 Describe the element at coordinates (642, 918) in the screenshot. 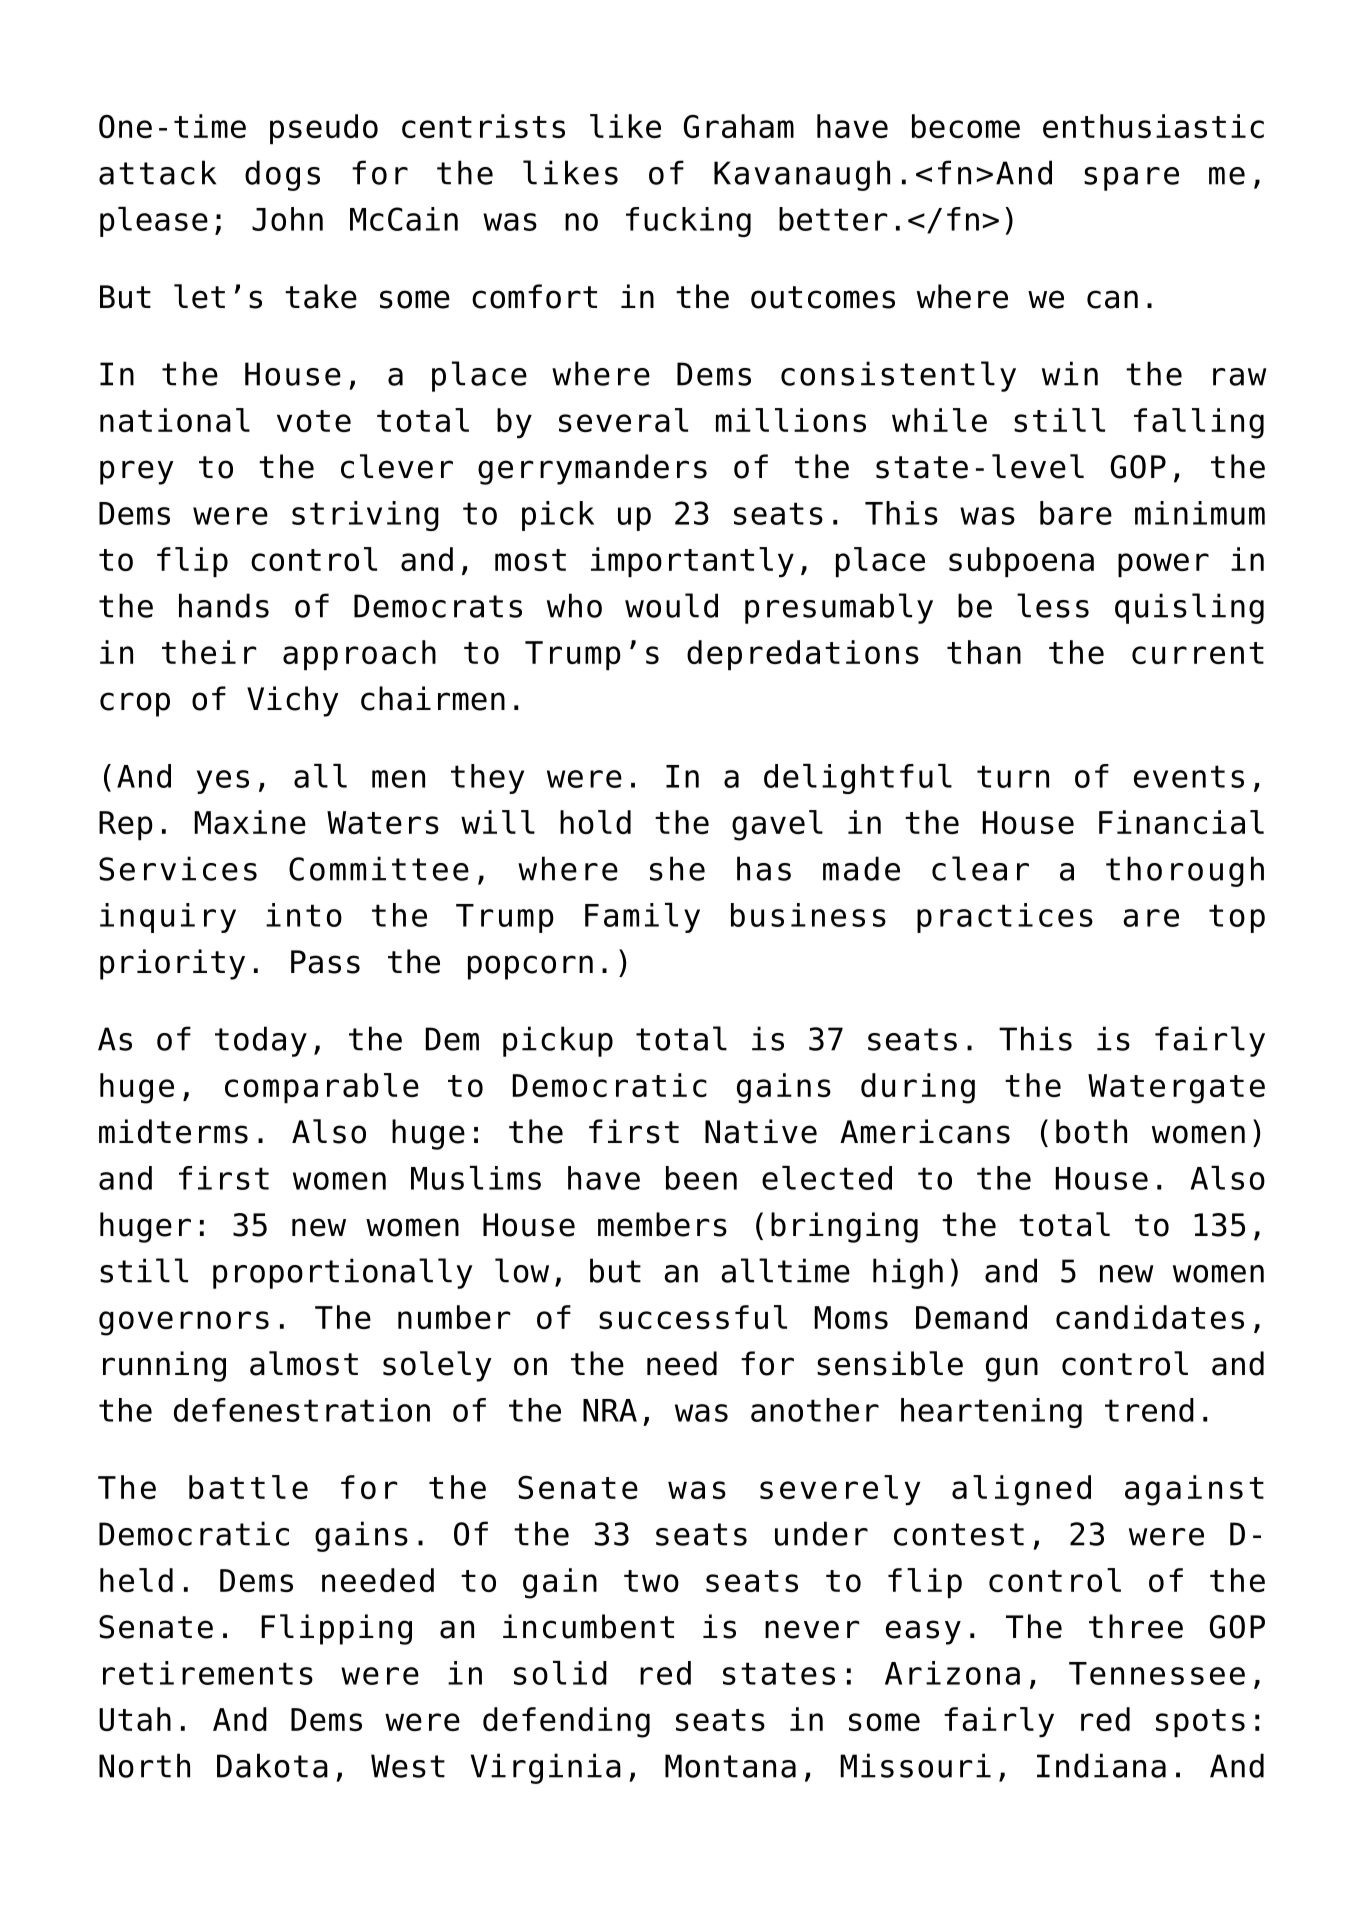

I see `Family` at that location.
